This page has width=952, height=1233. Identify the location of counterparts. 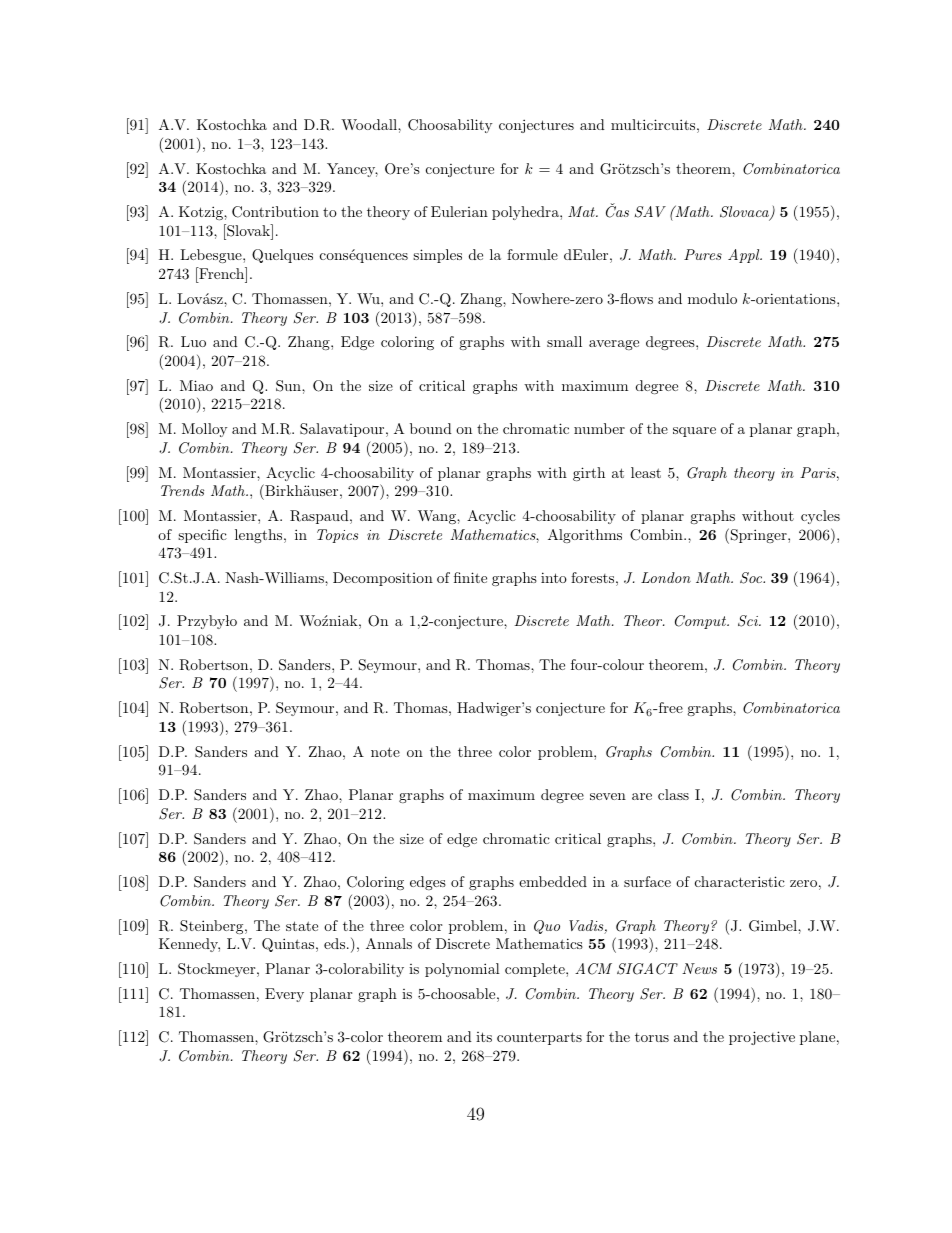
(539, 1038).
